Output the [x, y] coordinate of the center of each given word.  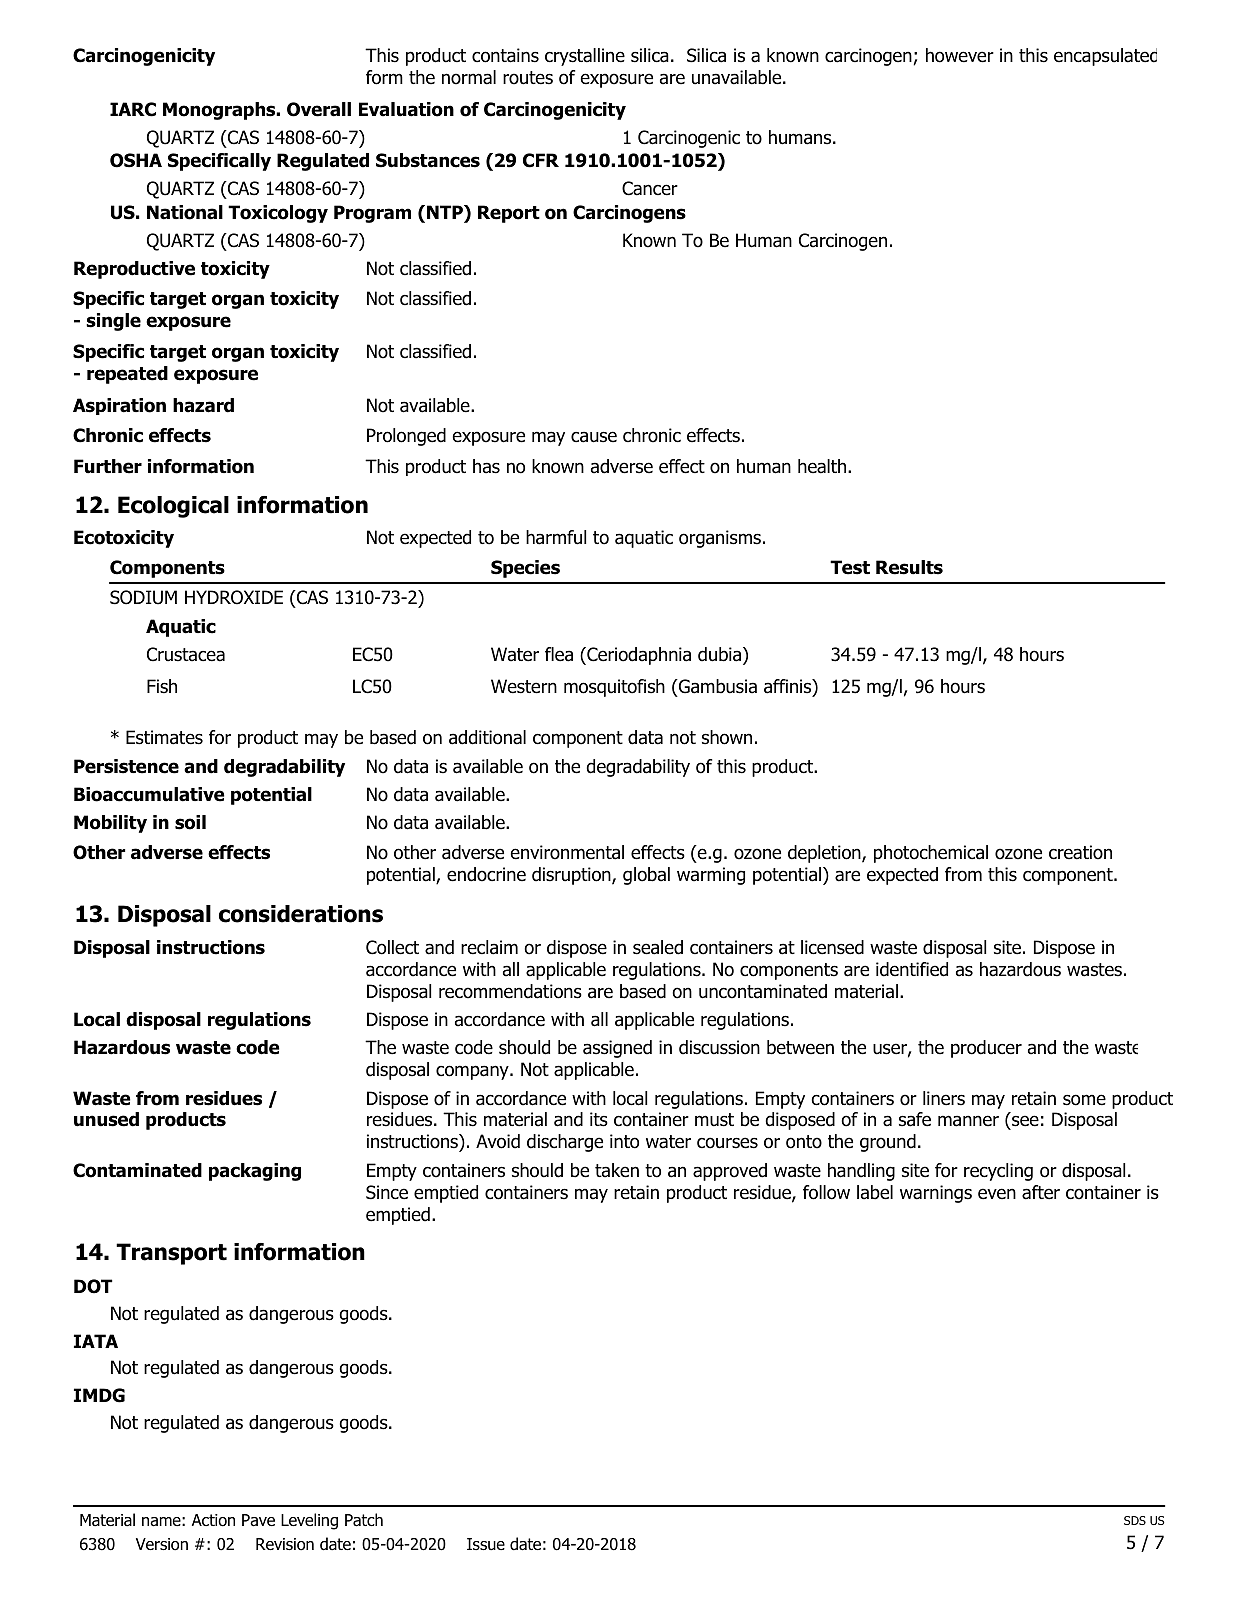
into [624, 1141]
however [960, 55]
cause [594, 437]
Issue [486, 1544]
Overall [319, 109]
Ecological [173, 507]
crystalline [585, 57]
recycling [998, 1172]
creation [1080, 852]
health [823, 466]
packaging [255, 1172]
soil [190, 822]
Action [213, 1520]
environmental [567, 852]
